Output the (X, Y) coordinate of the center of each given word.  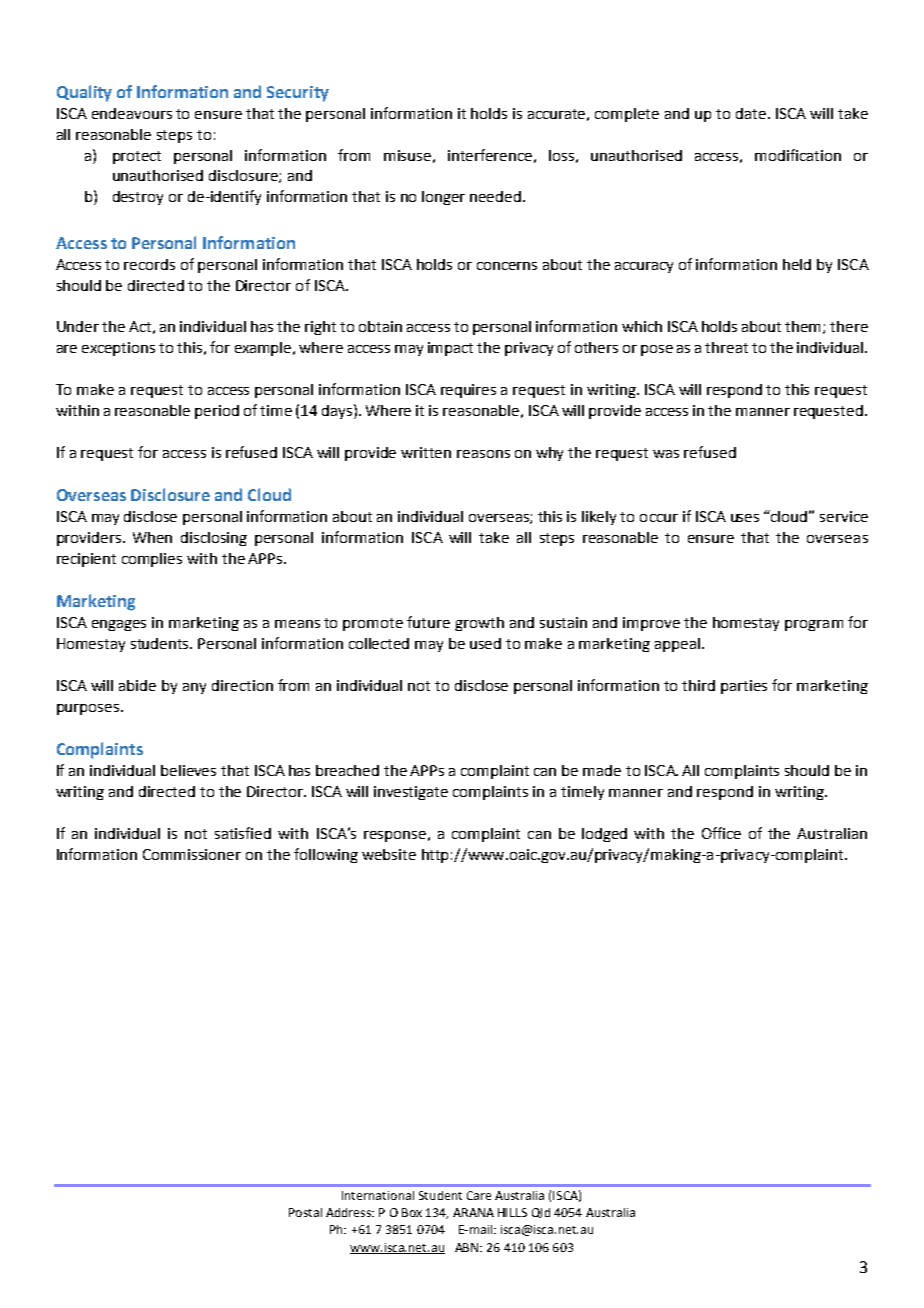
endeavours (132, 113)
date (751, 113)
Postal (305, 1212)
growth (479, 624)
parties (744, 687)
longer (443, 198)
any (194, 688)
